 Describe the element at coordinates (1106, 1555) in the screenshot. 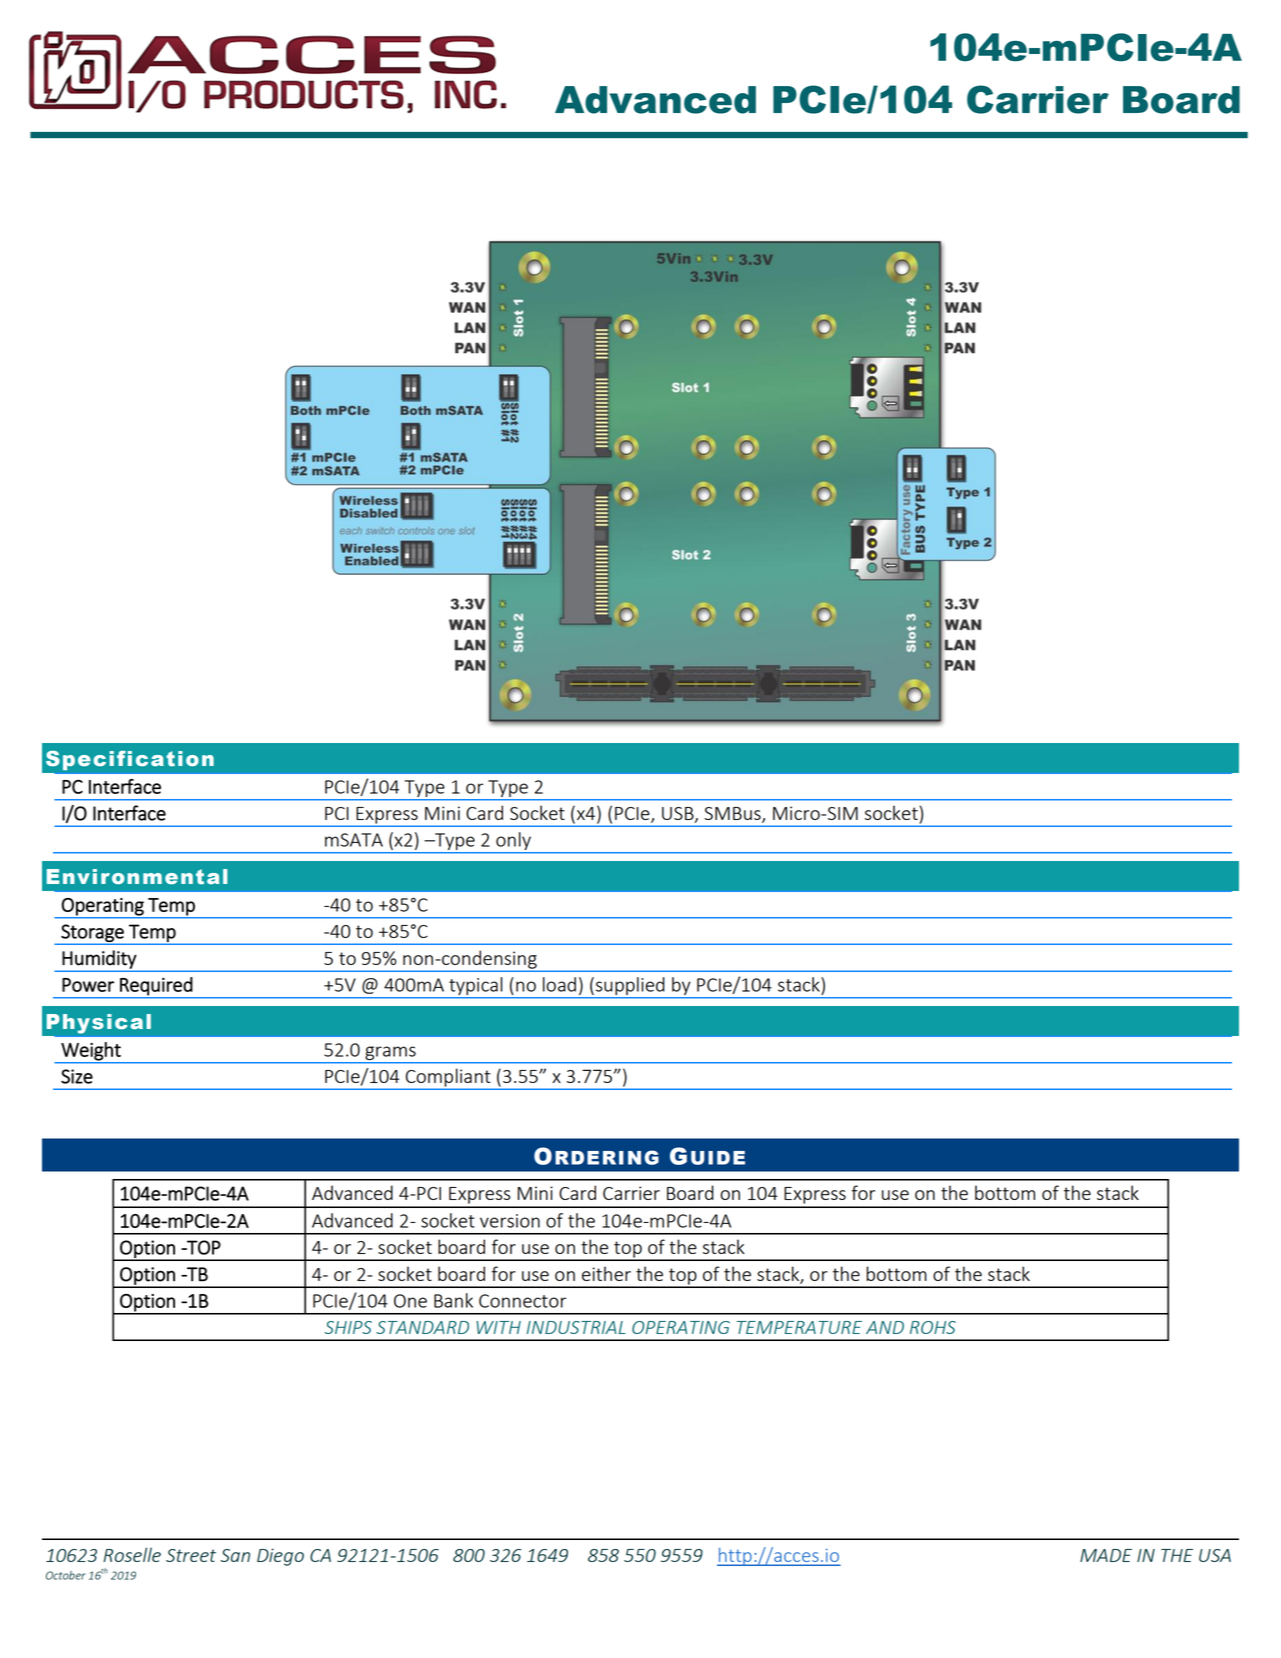

I see `MADE` at that location.
